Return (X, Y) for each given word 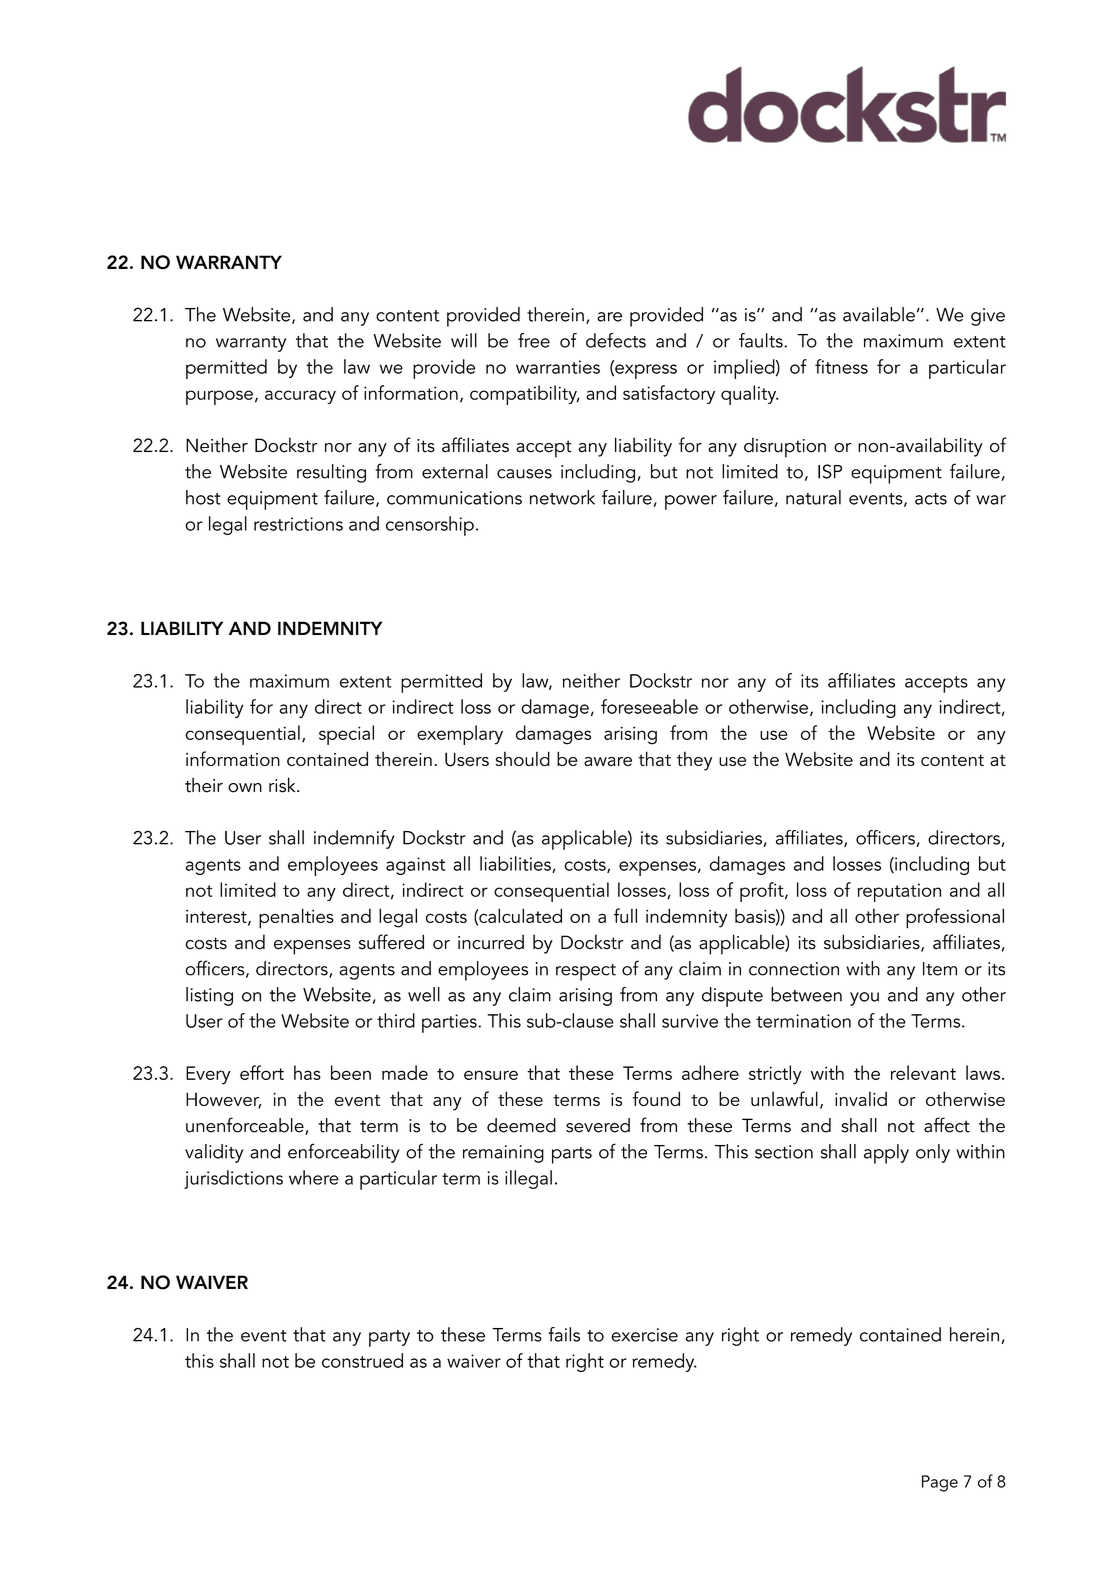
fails (564, 1334)
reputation (899, 892)
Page (940, 1483)
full (625, 915)
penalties (296, 918)
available (879, 314)
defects (616, 340)
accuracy (300, 397)
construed (362, 1360)
